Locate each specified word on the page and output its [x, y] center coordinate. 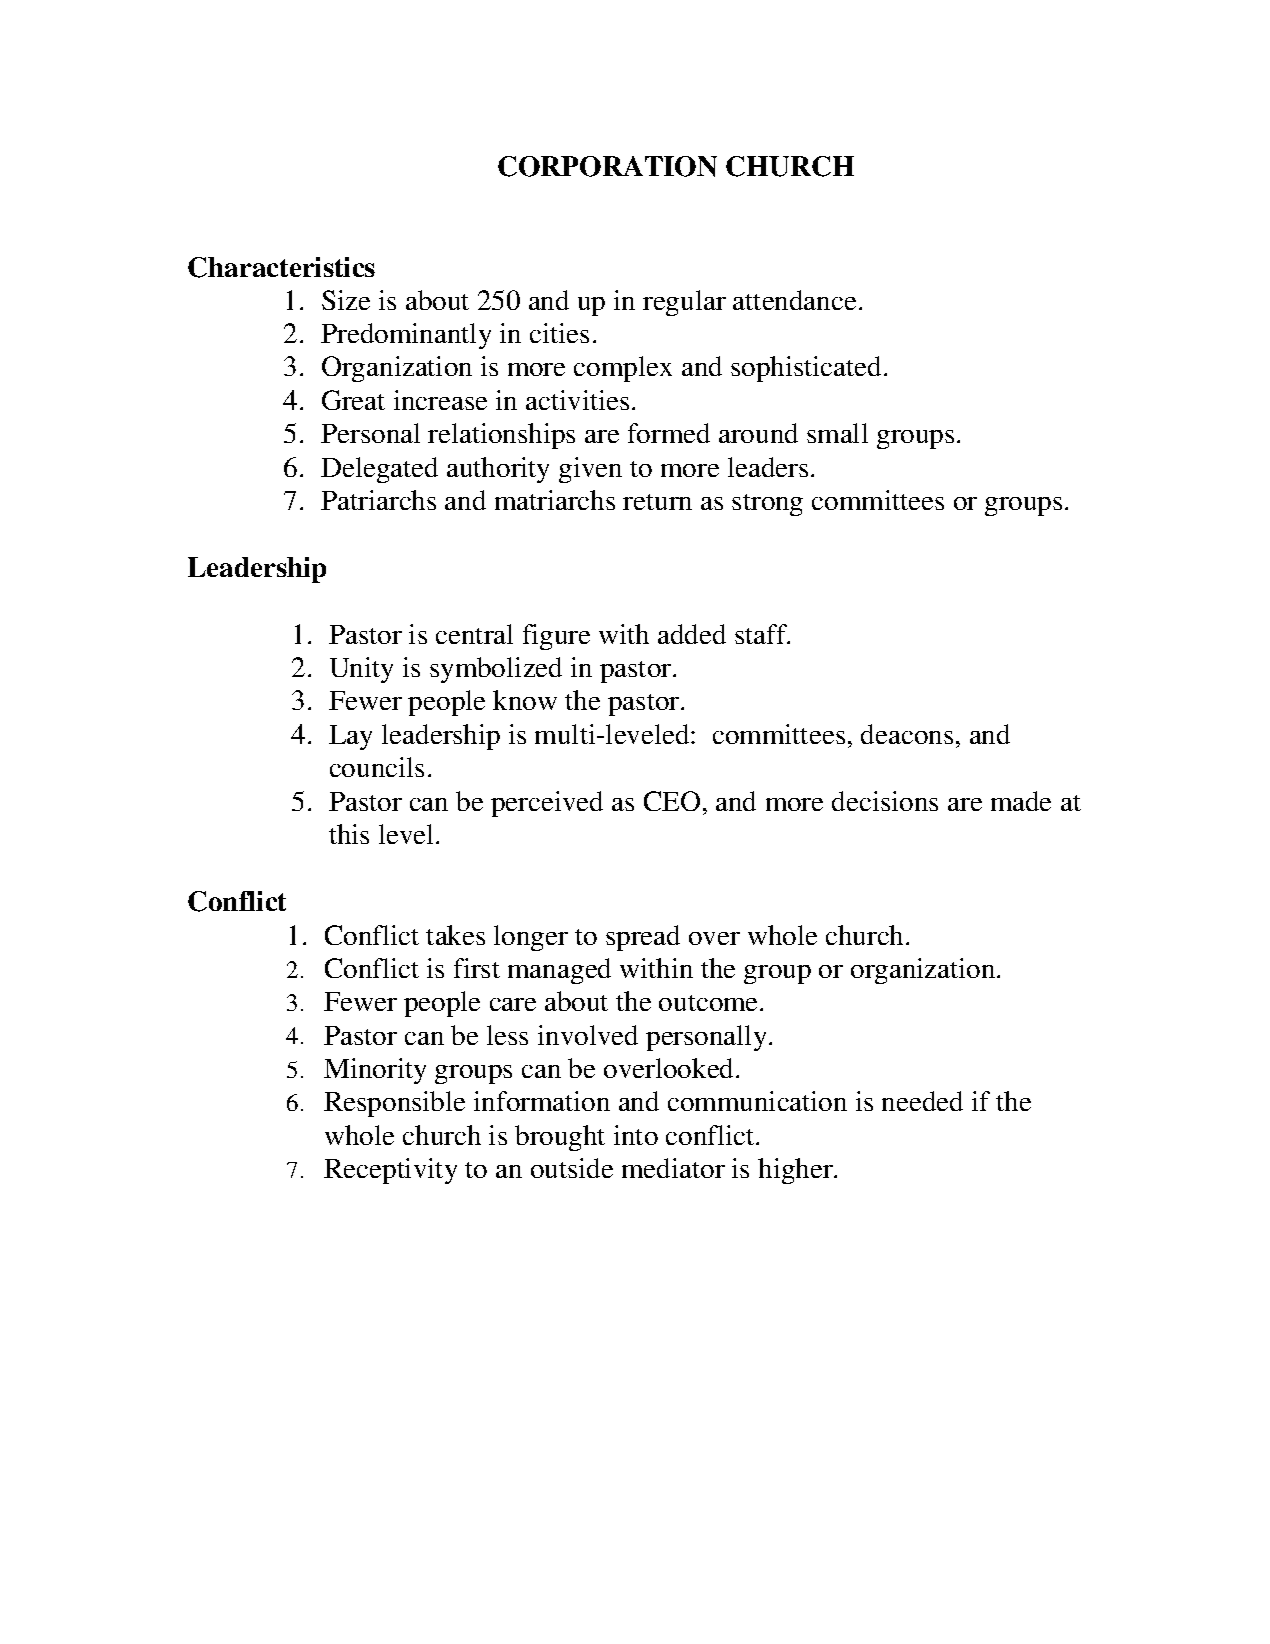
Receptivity [390, 1171]
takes [455, 935]
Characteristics [281, 267]
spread [643, 938]
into [636, 1135]
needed [922, 1101]
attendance [794, 300]
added [692, 634]
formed [669, 433]
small [837, 433]
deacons [907, 734]
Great [353, 400]
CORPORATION [607, 166]
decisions [885, 801]
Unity [361, 670]
